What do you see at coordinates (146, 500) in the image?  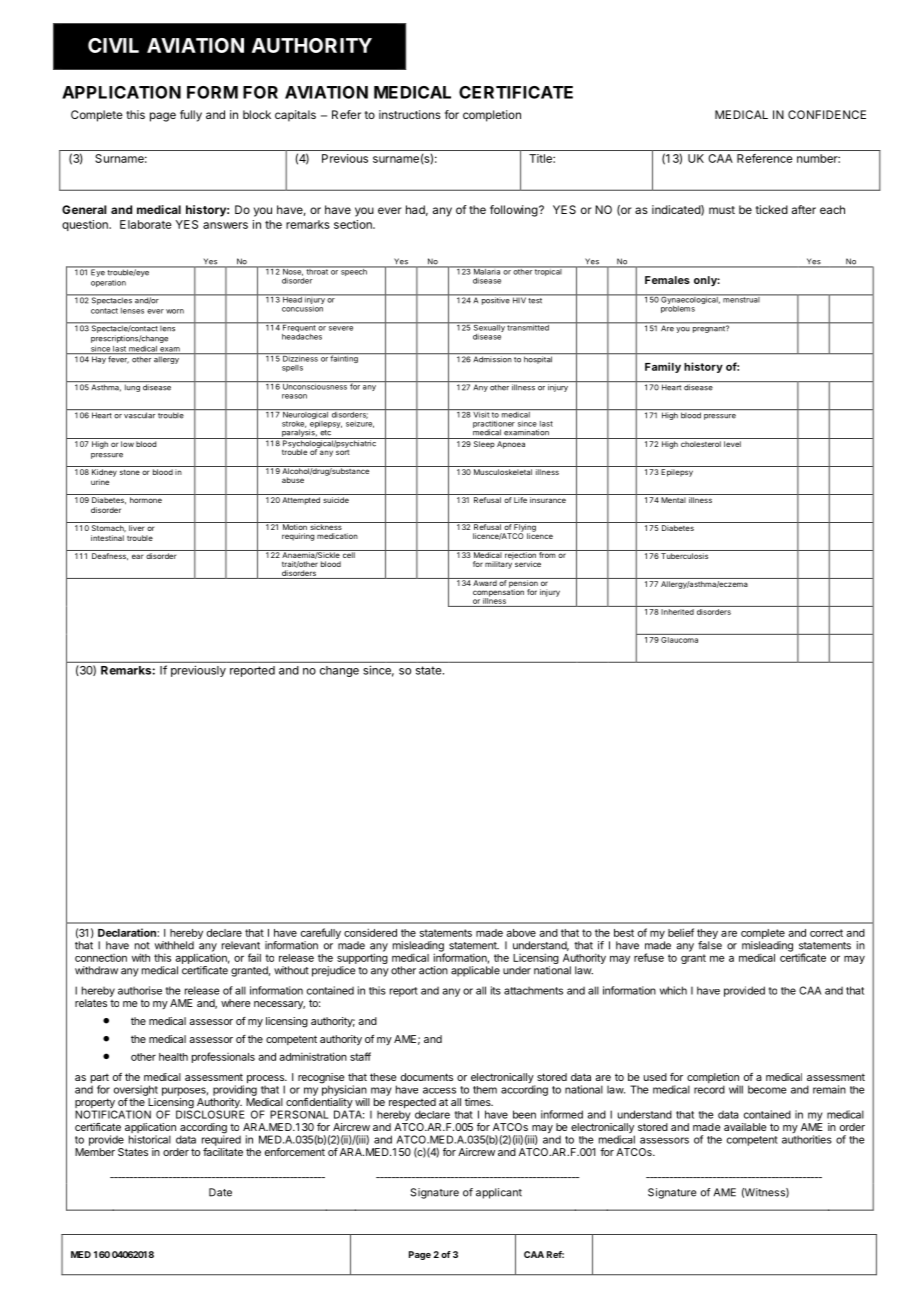 I see `hormone` at bounding box center [146, 500].
